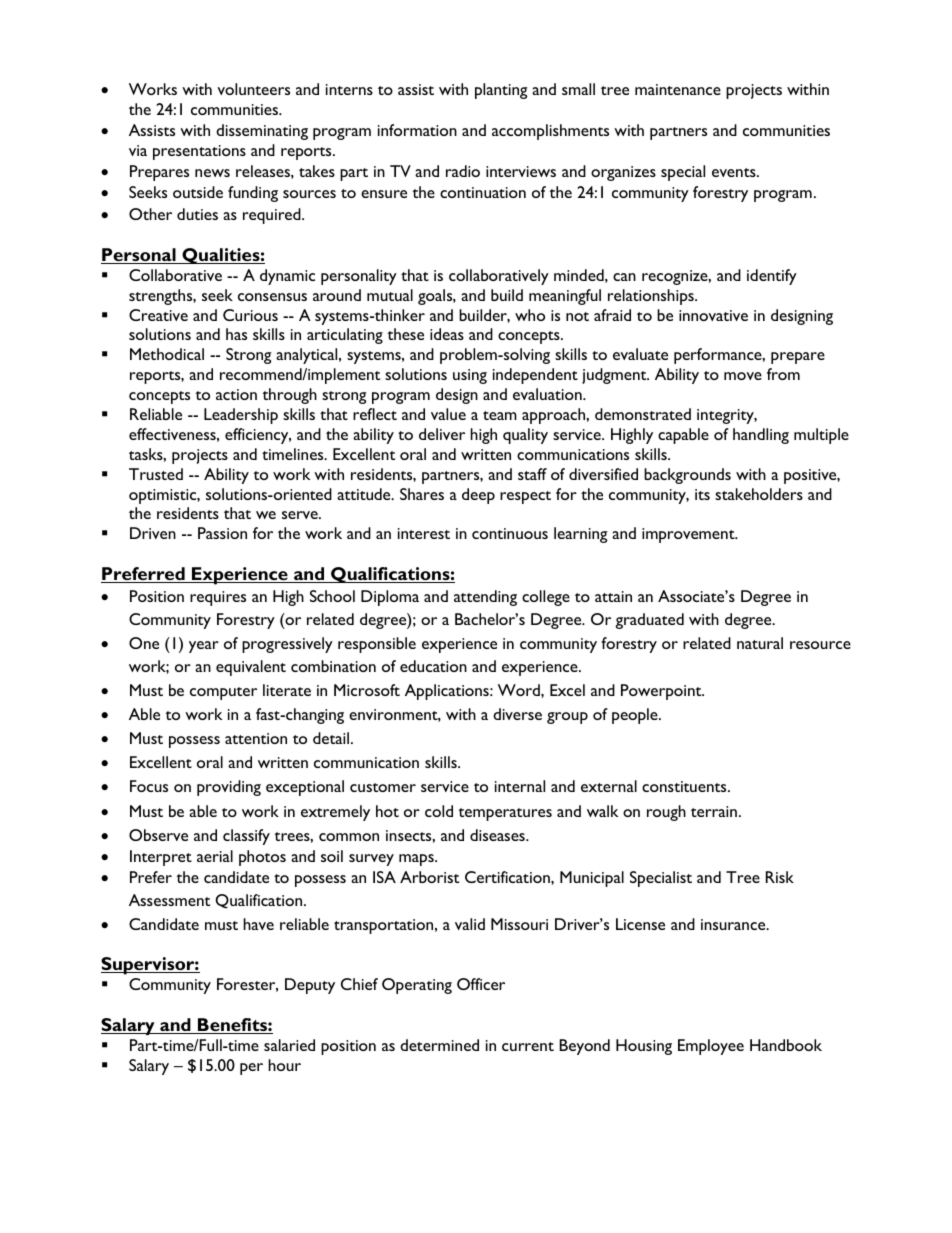 This screenshot has height=1233, width=952. What do you see at coordinates (218, 598) in the screenshot?
I see `requires` at bounding box center [218, 598].
